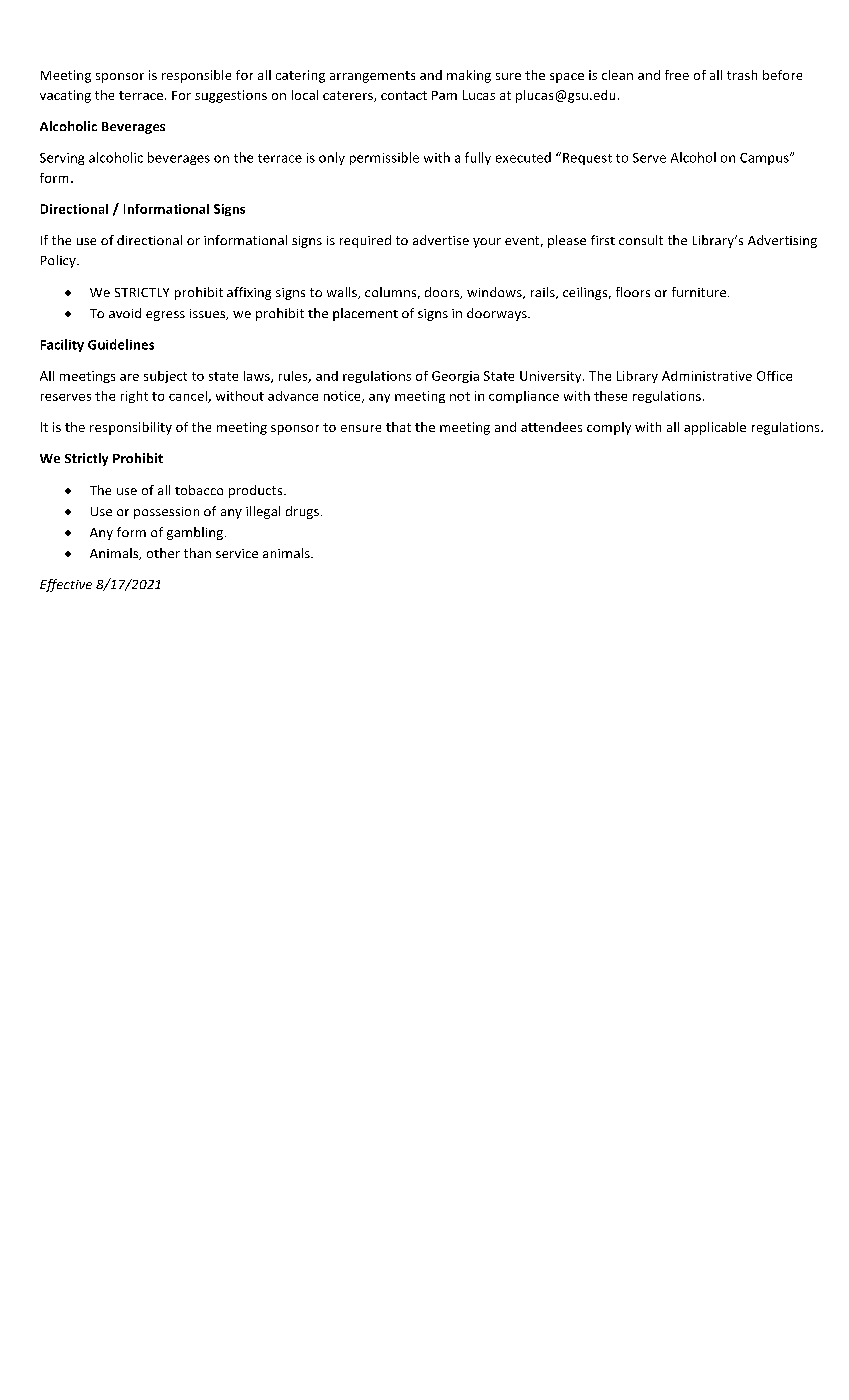 The image size is (849, 1400). Describe the element at coordinates (677, 75) in the screenshot. I see `free` at that location.
